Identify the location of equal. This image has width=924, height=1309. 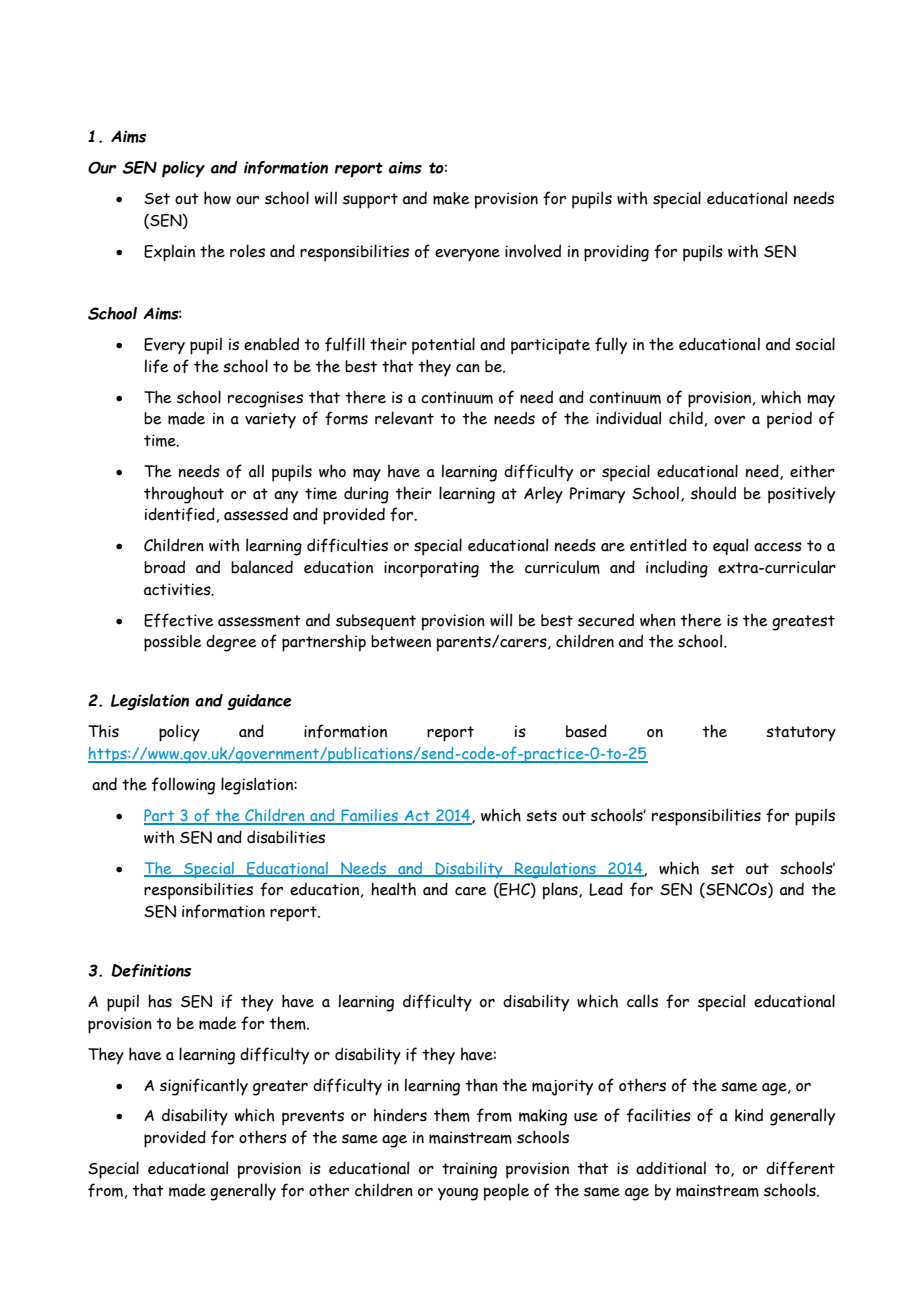
(730, 546).
